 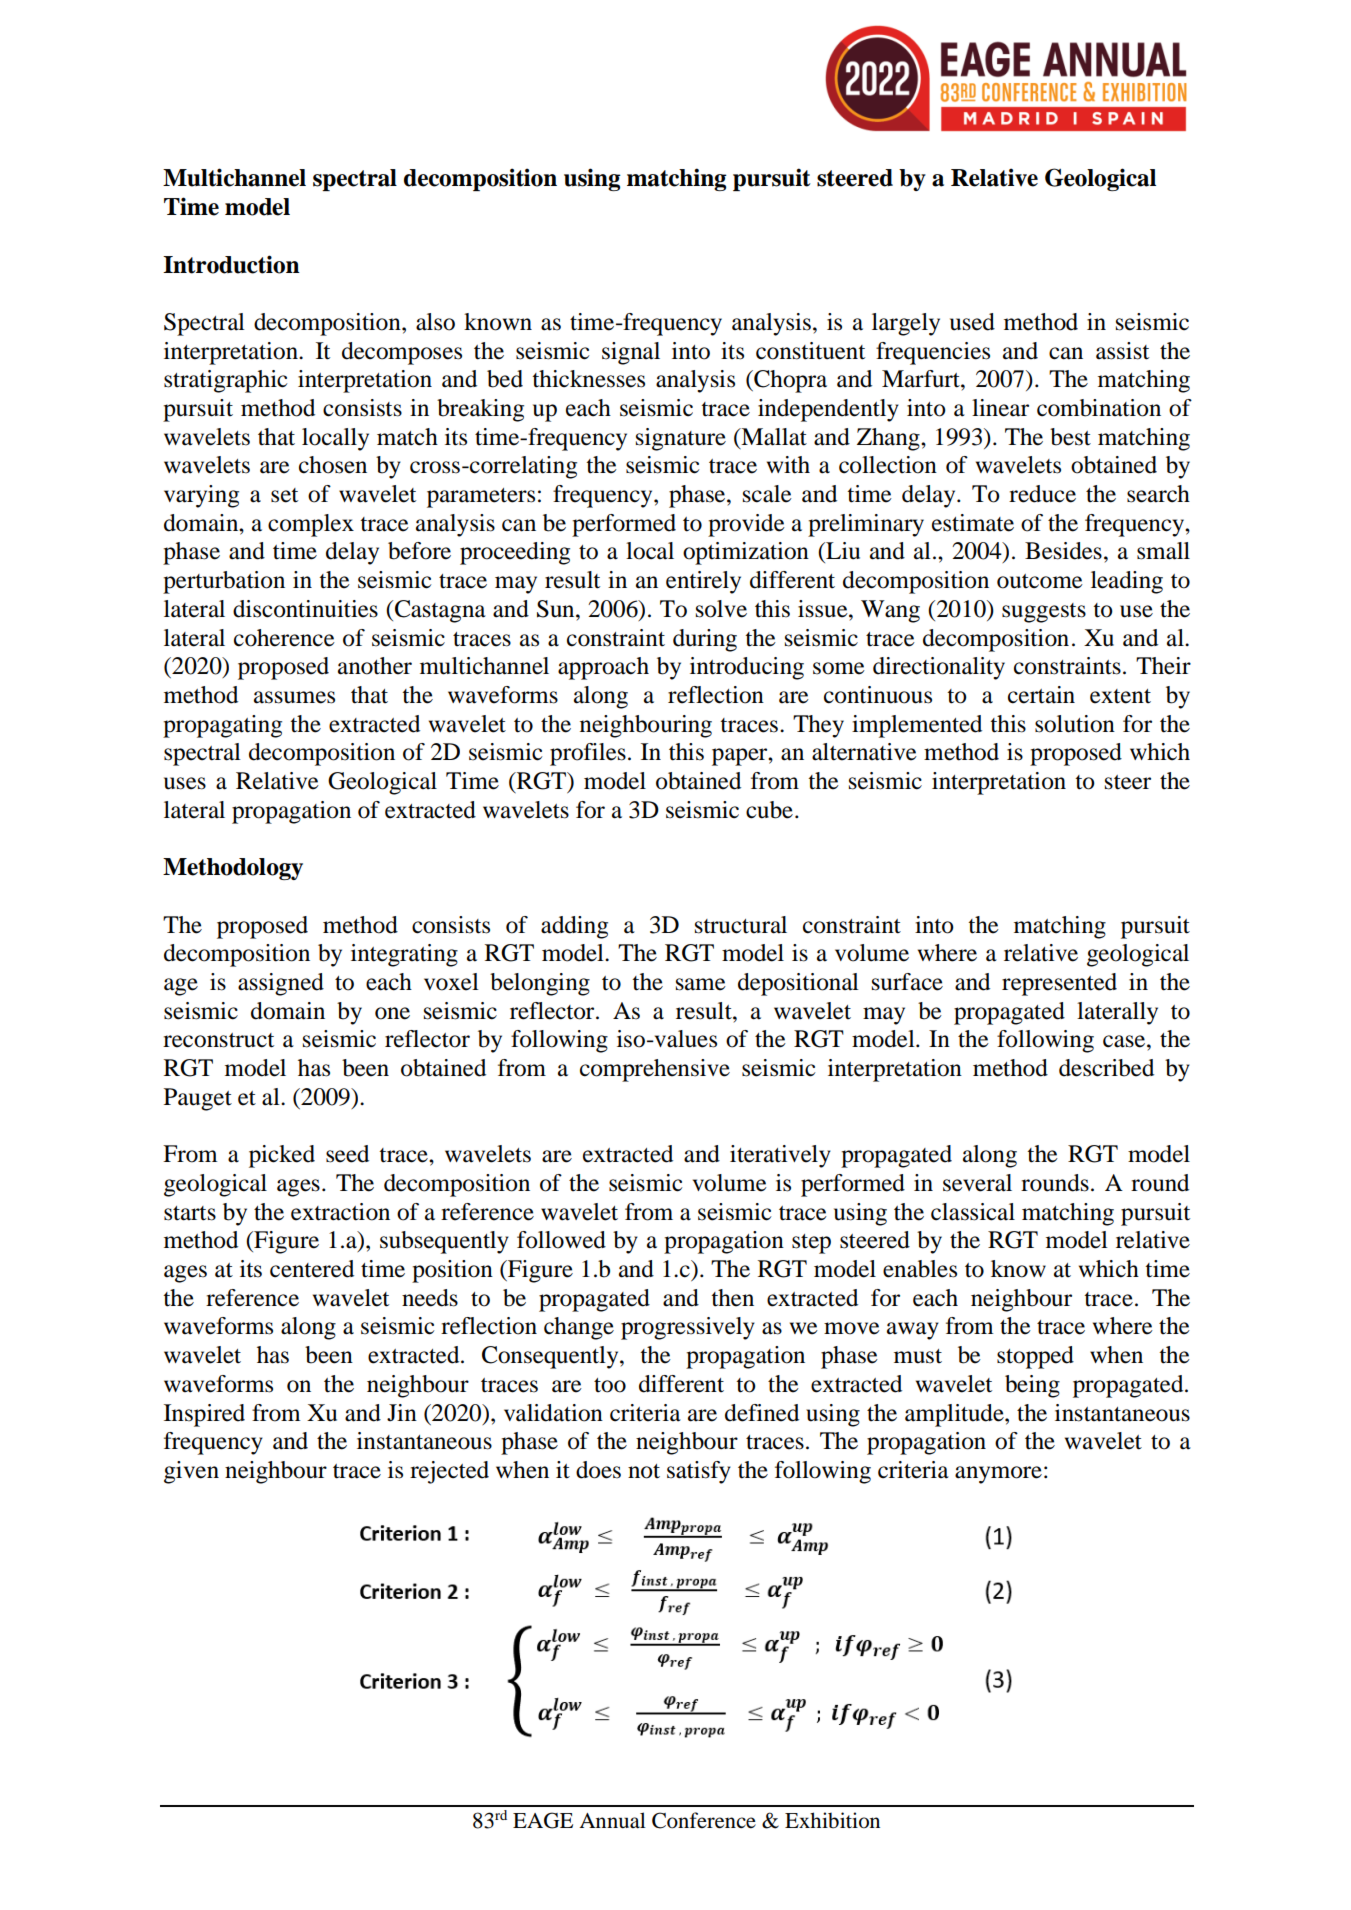 I want to click on solution, so click(x=1075, y=724).
